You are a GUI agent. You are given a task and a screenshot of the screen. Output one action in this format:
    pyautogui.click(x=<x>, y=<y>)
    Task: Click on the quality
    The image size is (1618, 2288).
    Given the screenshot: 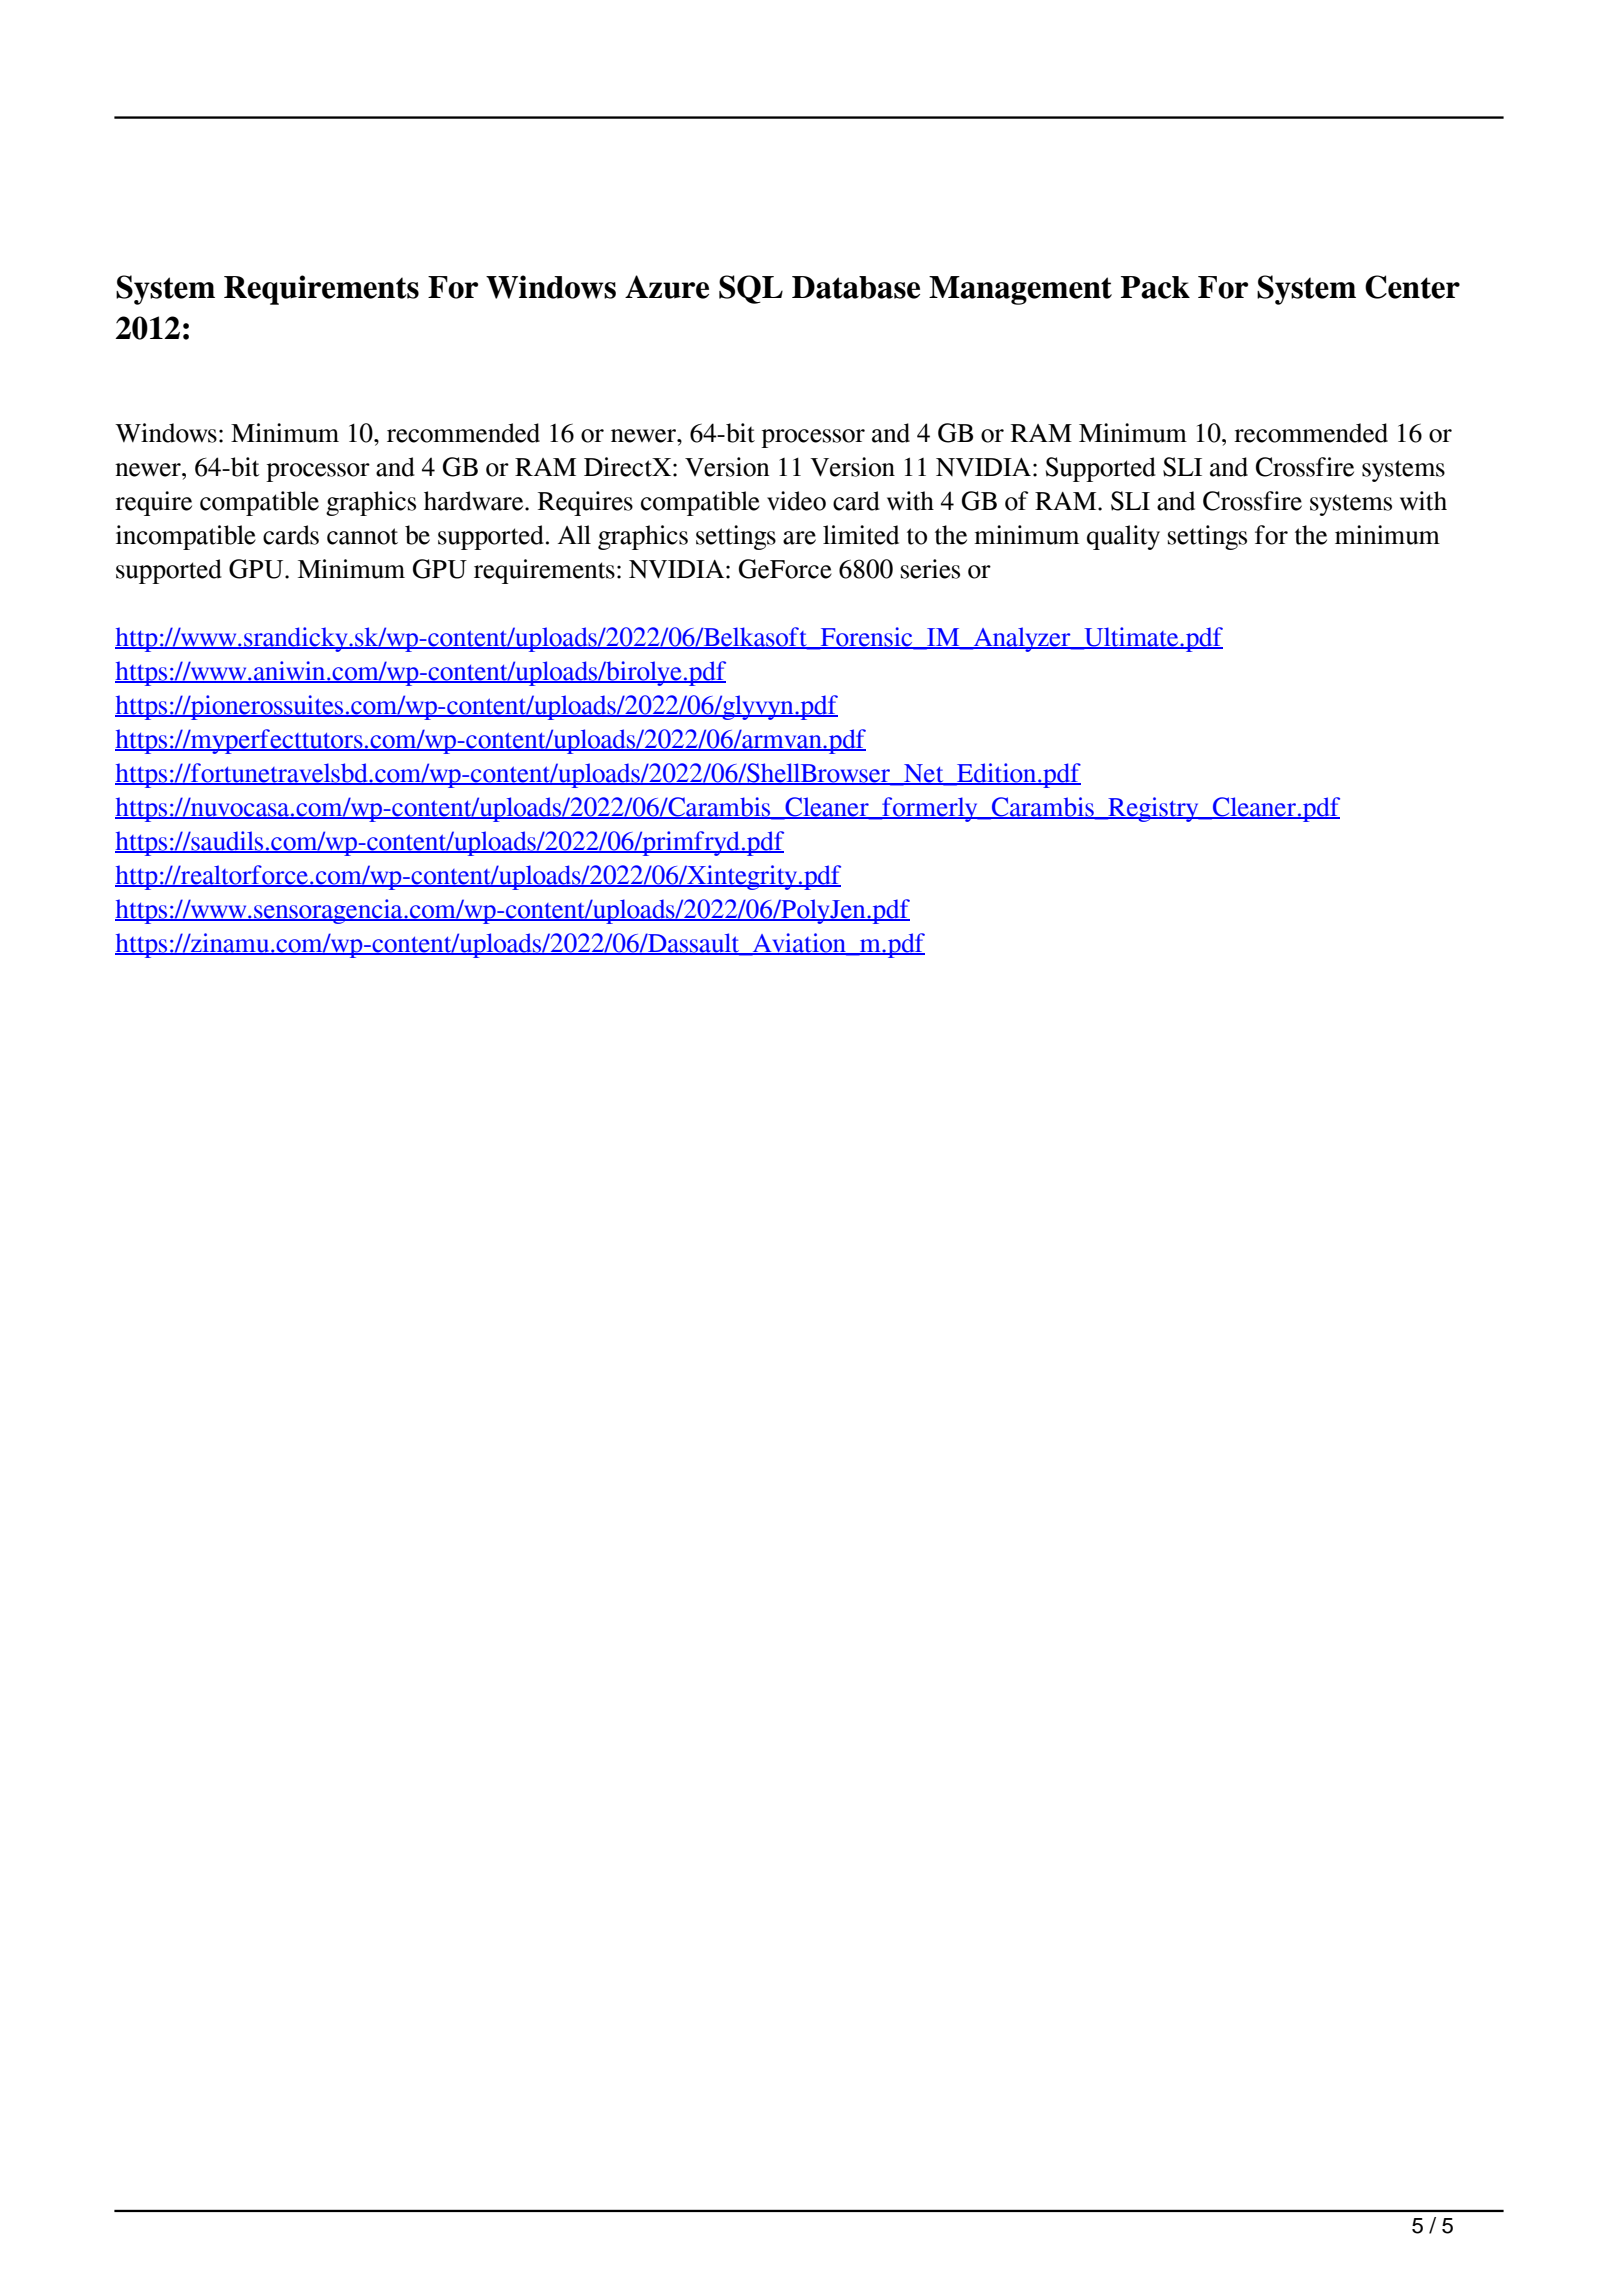 What is the action you would take?
    pyautogui.click(x=1123, y=537)
